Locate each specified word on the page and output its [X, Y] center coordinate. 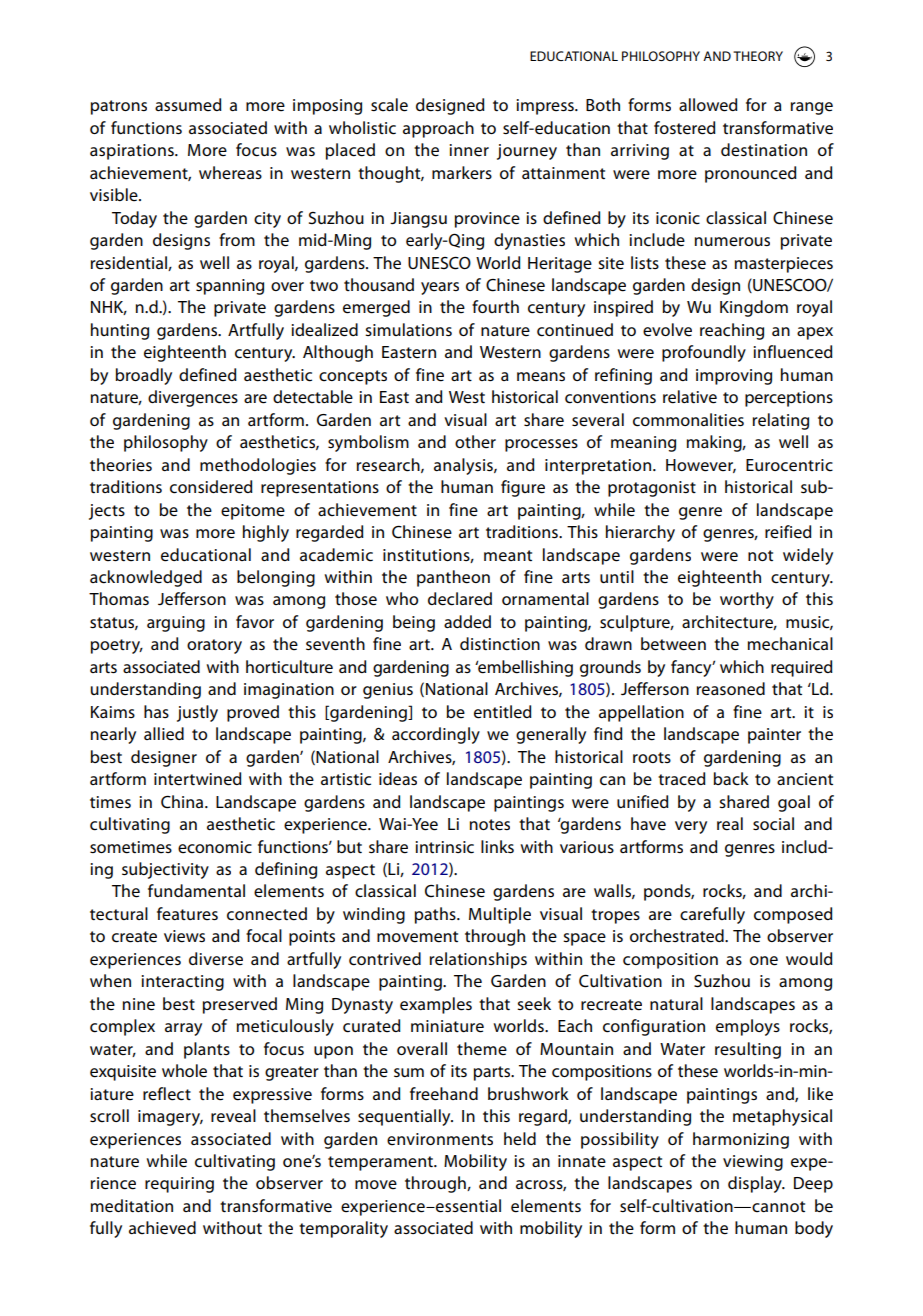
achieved [162, 1228]
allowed [708, 105]
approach [438, 129]
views [184, 936]
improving [734, 377]
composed [793, 915]
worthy [747, 600]
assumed [188, 105]
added [467, 622]
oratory [214, 646]
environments [440, 1139]
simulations [408, 329]
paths [436, 915]
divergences [193, 398]
